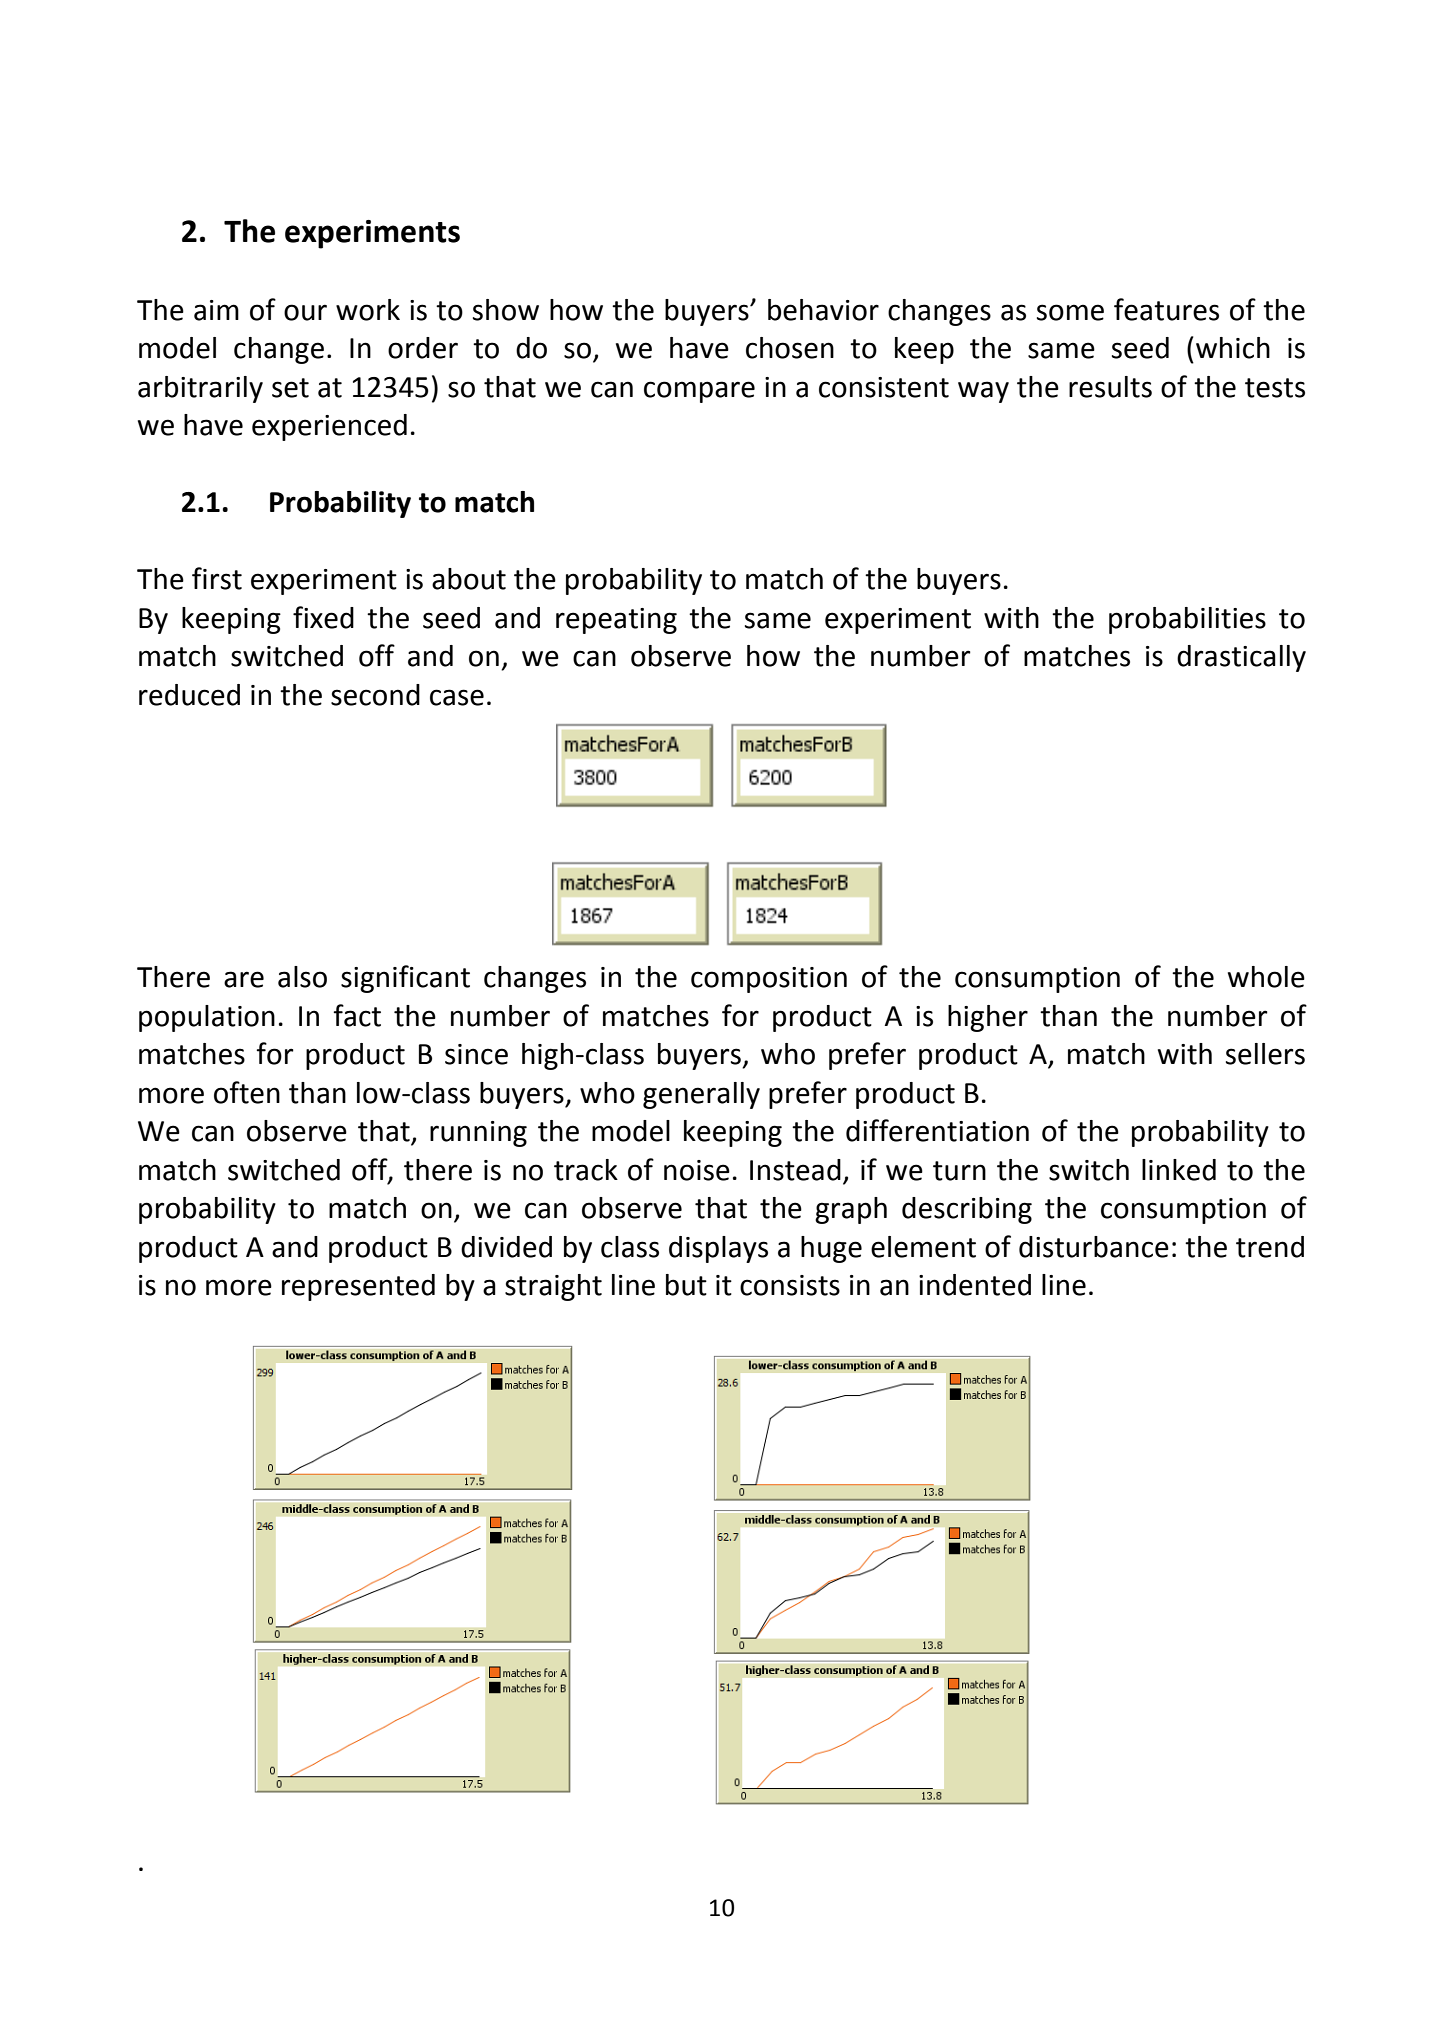 This image has width=1444, height=2042. I want to click on probabilities, so click(1187, 620).
